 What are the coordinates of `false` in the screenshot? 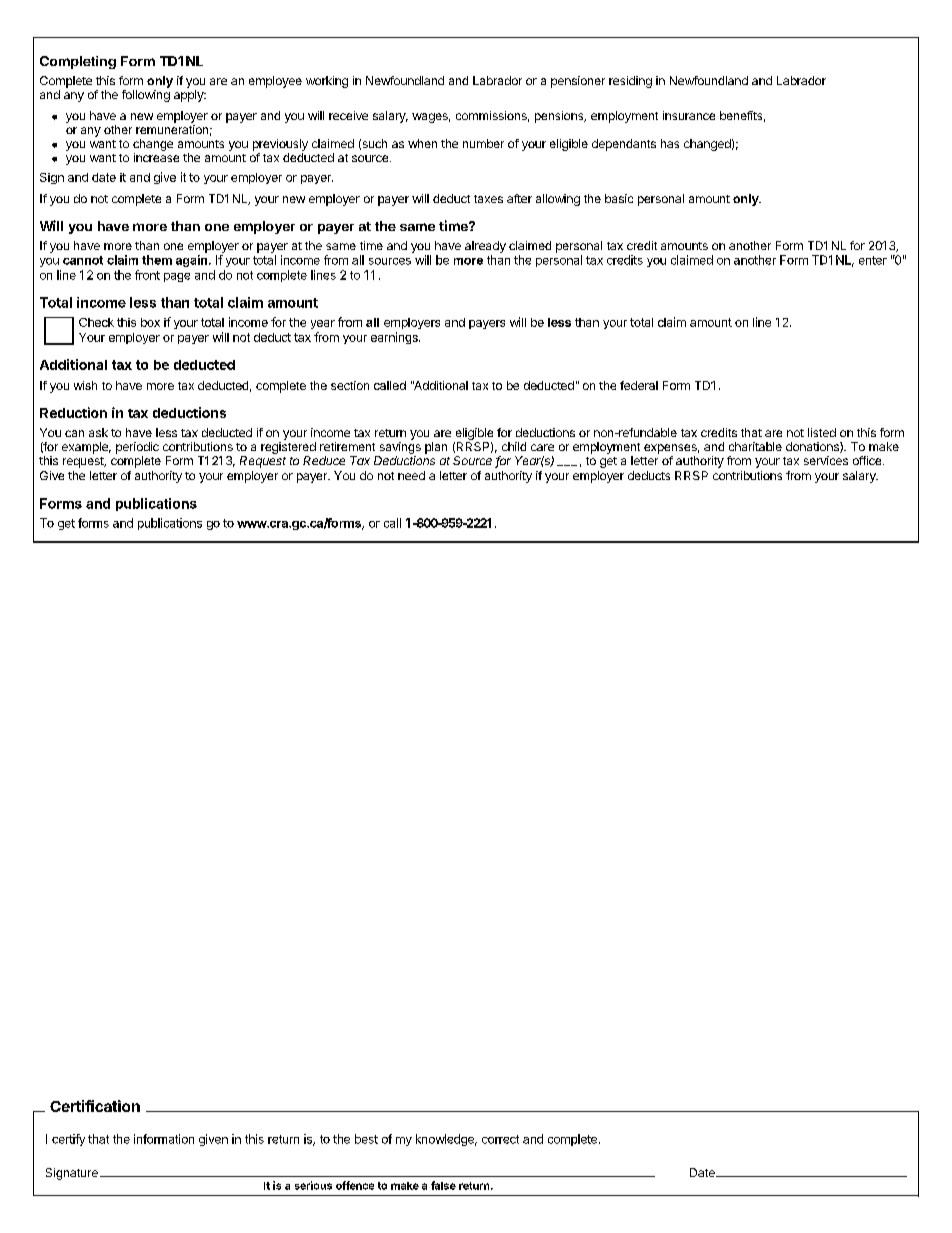 It's located at (443, 1185).
